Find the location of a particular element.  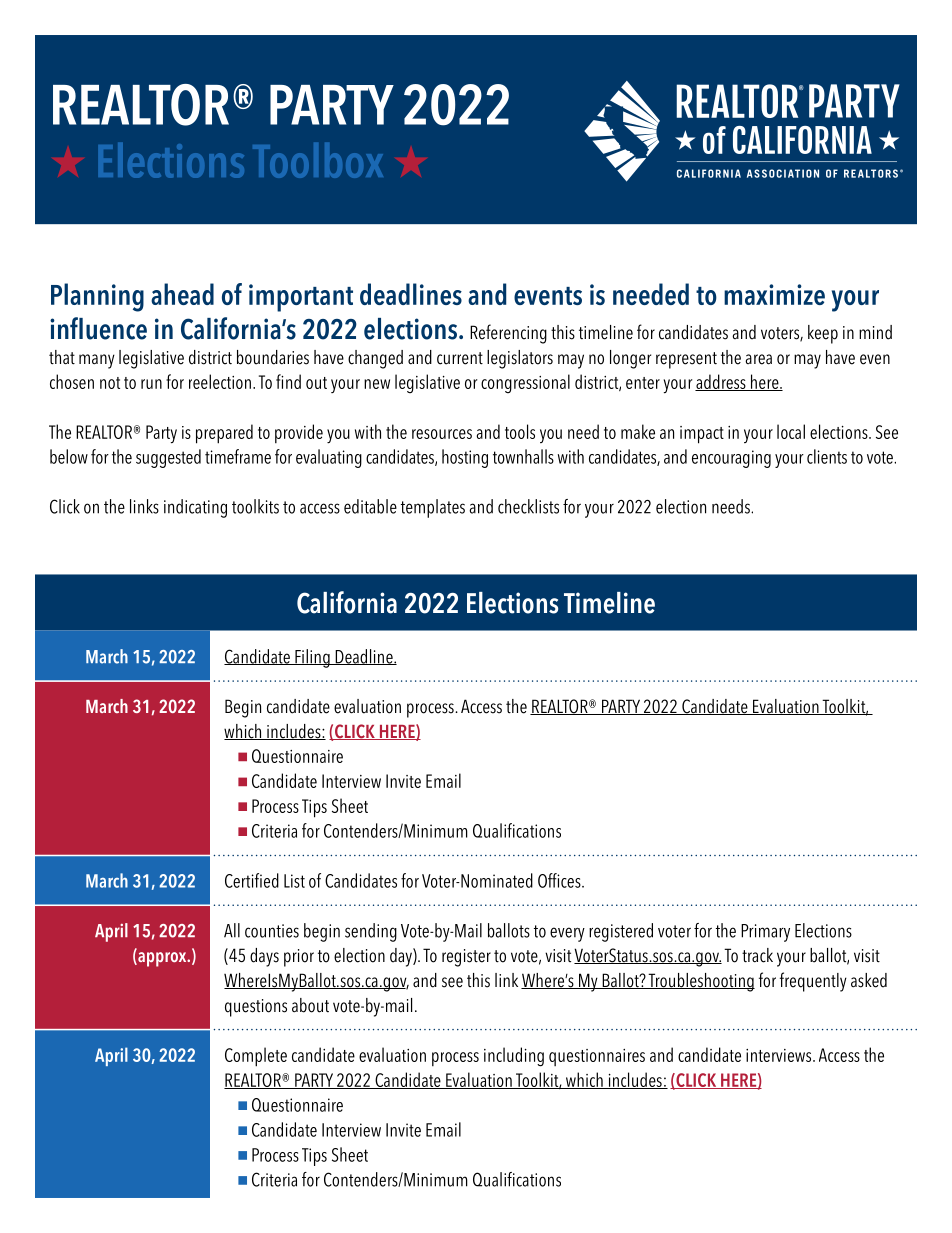

Filing is located at coordinates (312, 658).
